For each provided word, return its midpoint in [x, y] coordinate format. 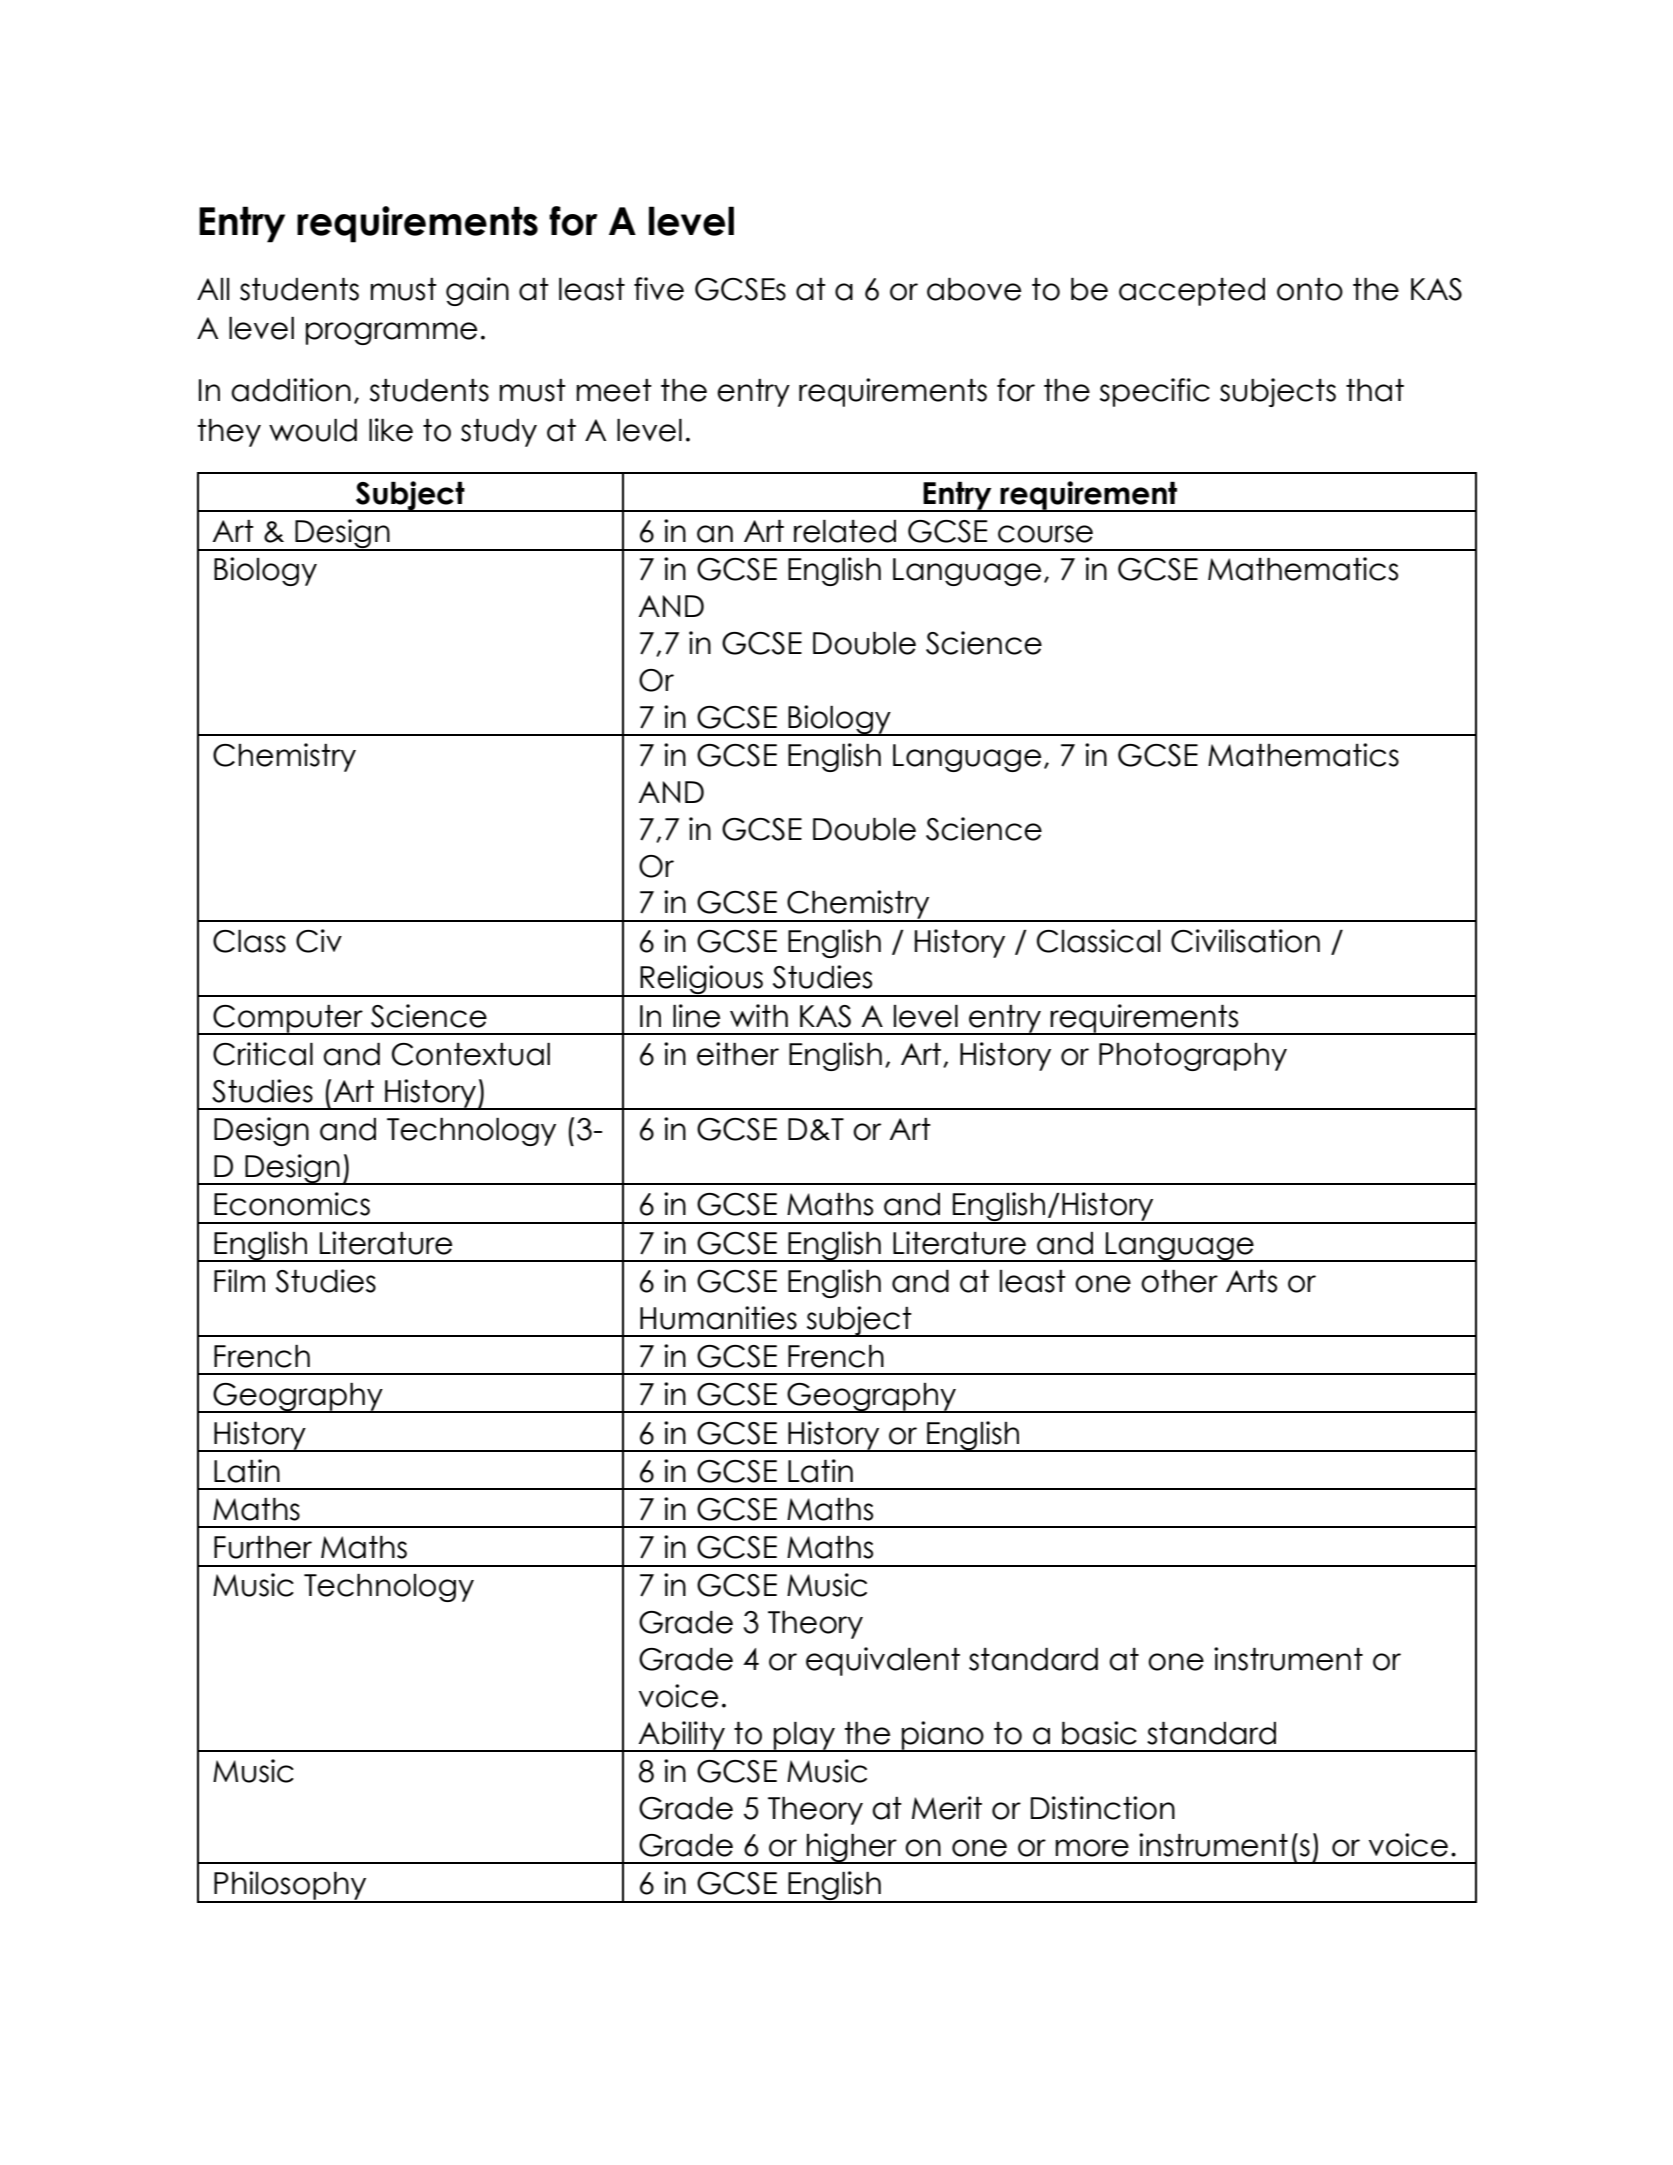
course [1045, 534]
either [738, 1054]
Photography [1193, 1057]
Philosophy [290, 1886]
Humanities [718, 1318]
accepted [1192, 292]
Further [263, 1547]
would [313, 430]
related [845, 531]
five [659, 289]
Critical [263, 1054]
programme [391, 333]
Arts [1251, 1281]
